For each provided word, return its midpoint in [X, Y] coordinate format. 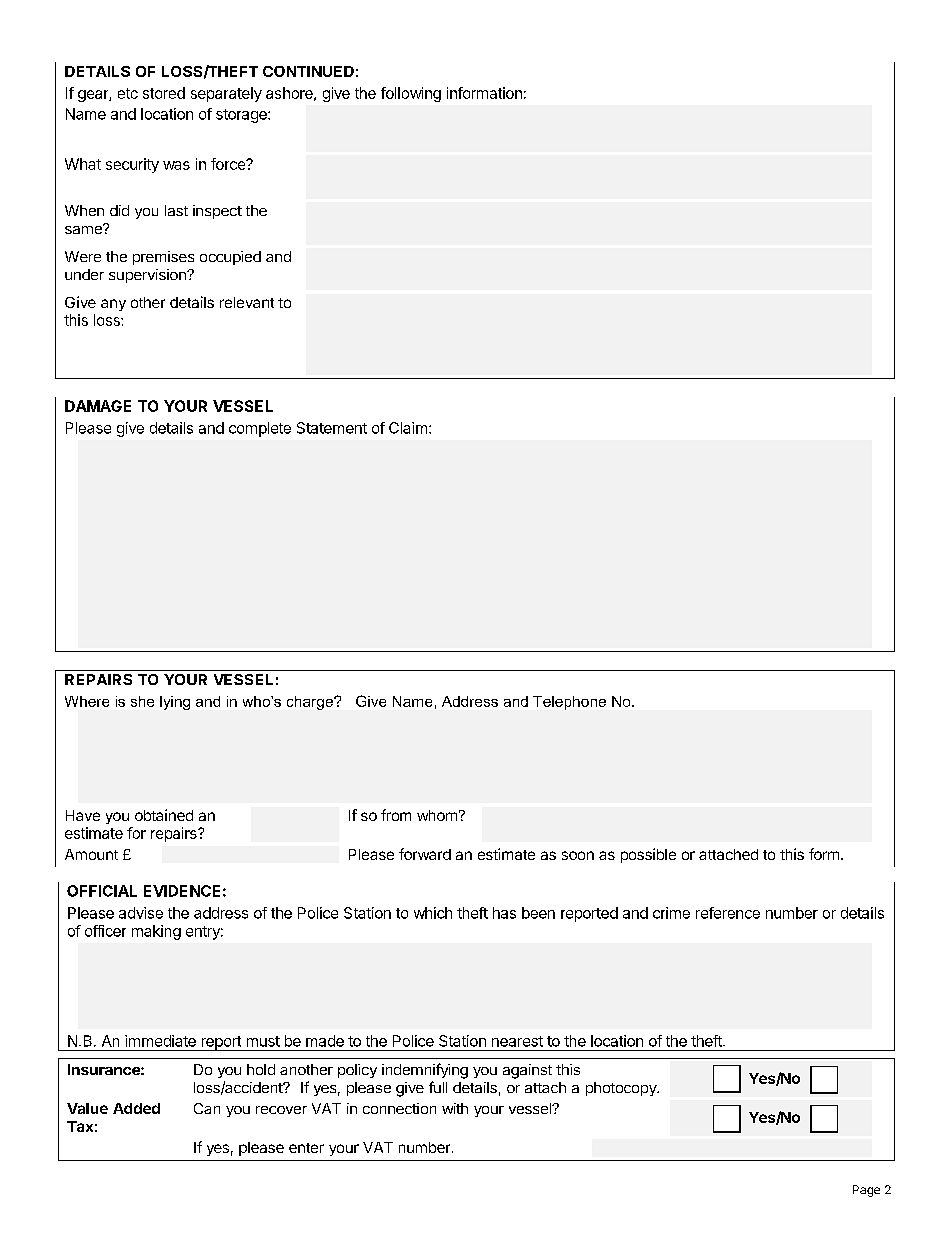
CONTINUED [308, 71]
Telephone [569, 703]
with [455, 1108]
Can [207, 1108]
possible [648, 855]
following [411, 94]
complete [260, 429]
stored [164, 93]
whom [437, 815]
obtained [164, 815]
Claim [408, 428]
